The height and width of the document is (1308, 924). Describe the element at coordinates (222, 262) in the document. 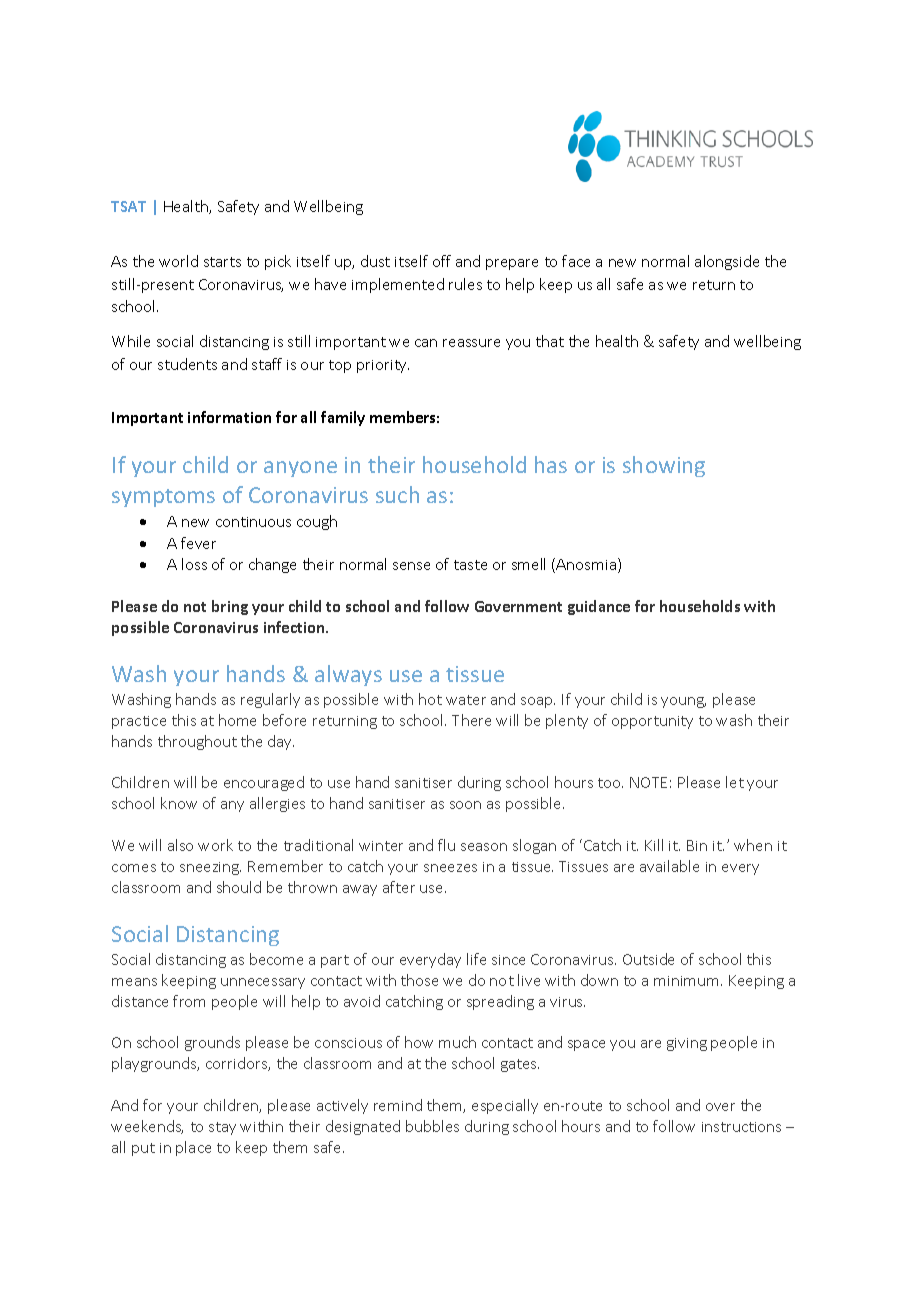

I see `starts` at that location.
